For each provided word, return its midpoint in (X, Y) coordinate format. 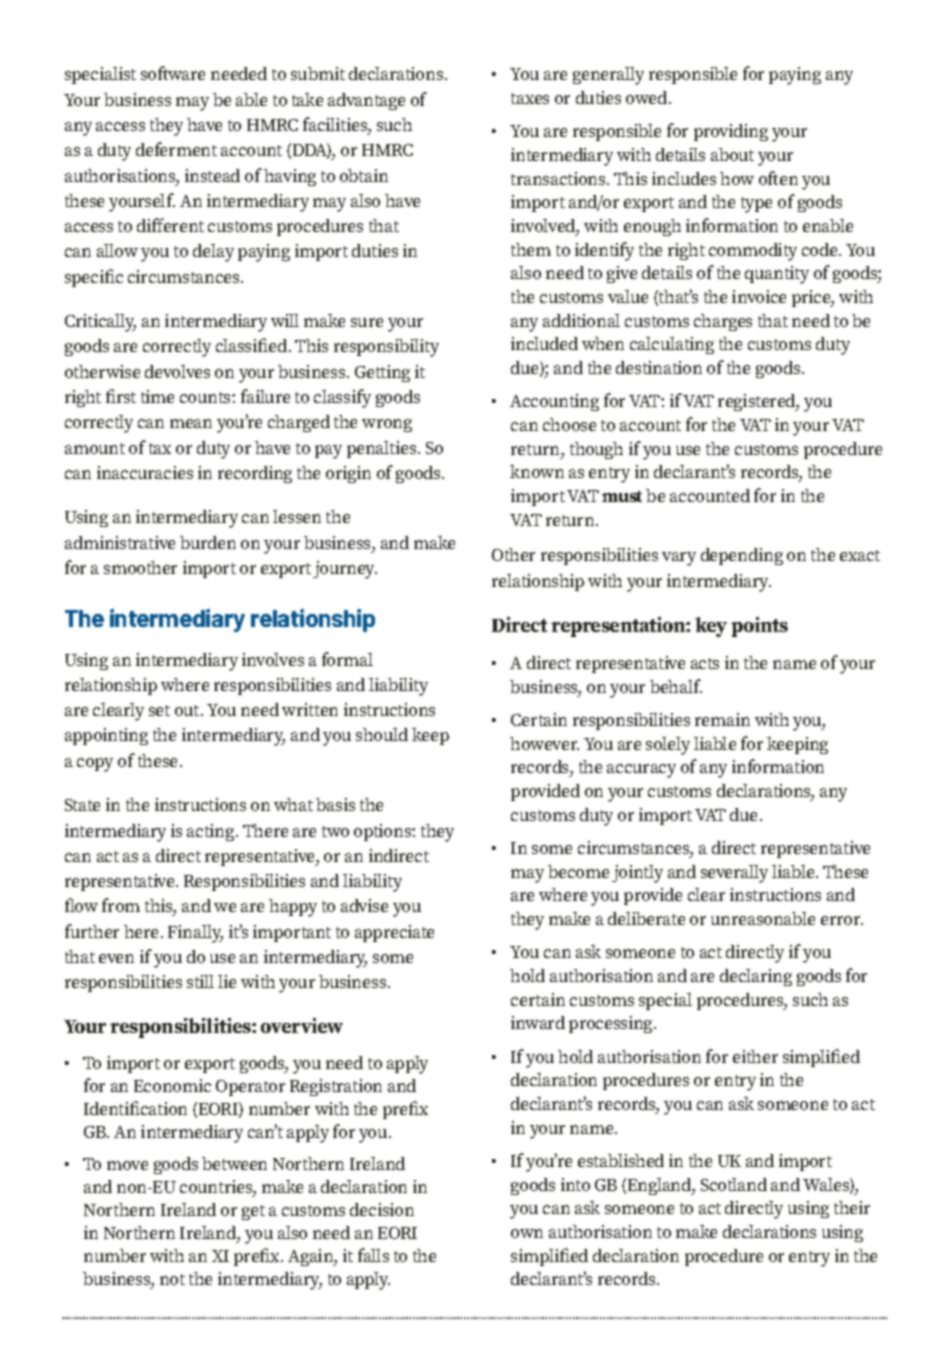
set (159, 710)
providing (731, 132)
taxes (530, 98)
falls (373, 1255)
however (544, 743)
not (172, 1279)
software (173, 73)
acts (705, 663)
